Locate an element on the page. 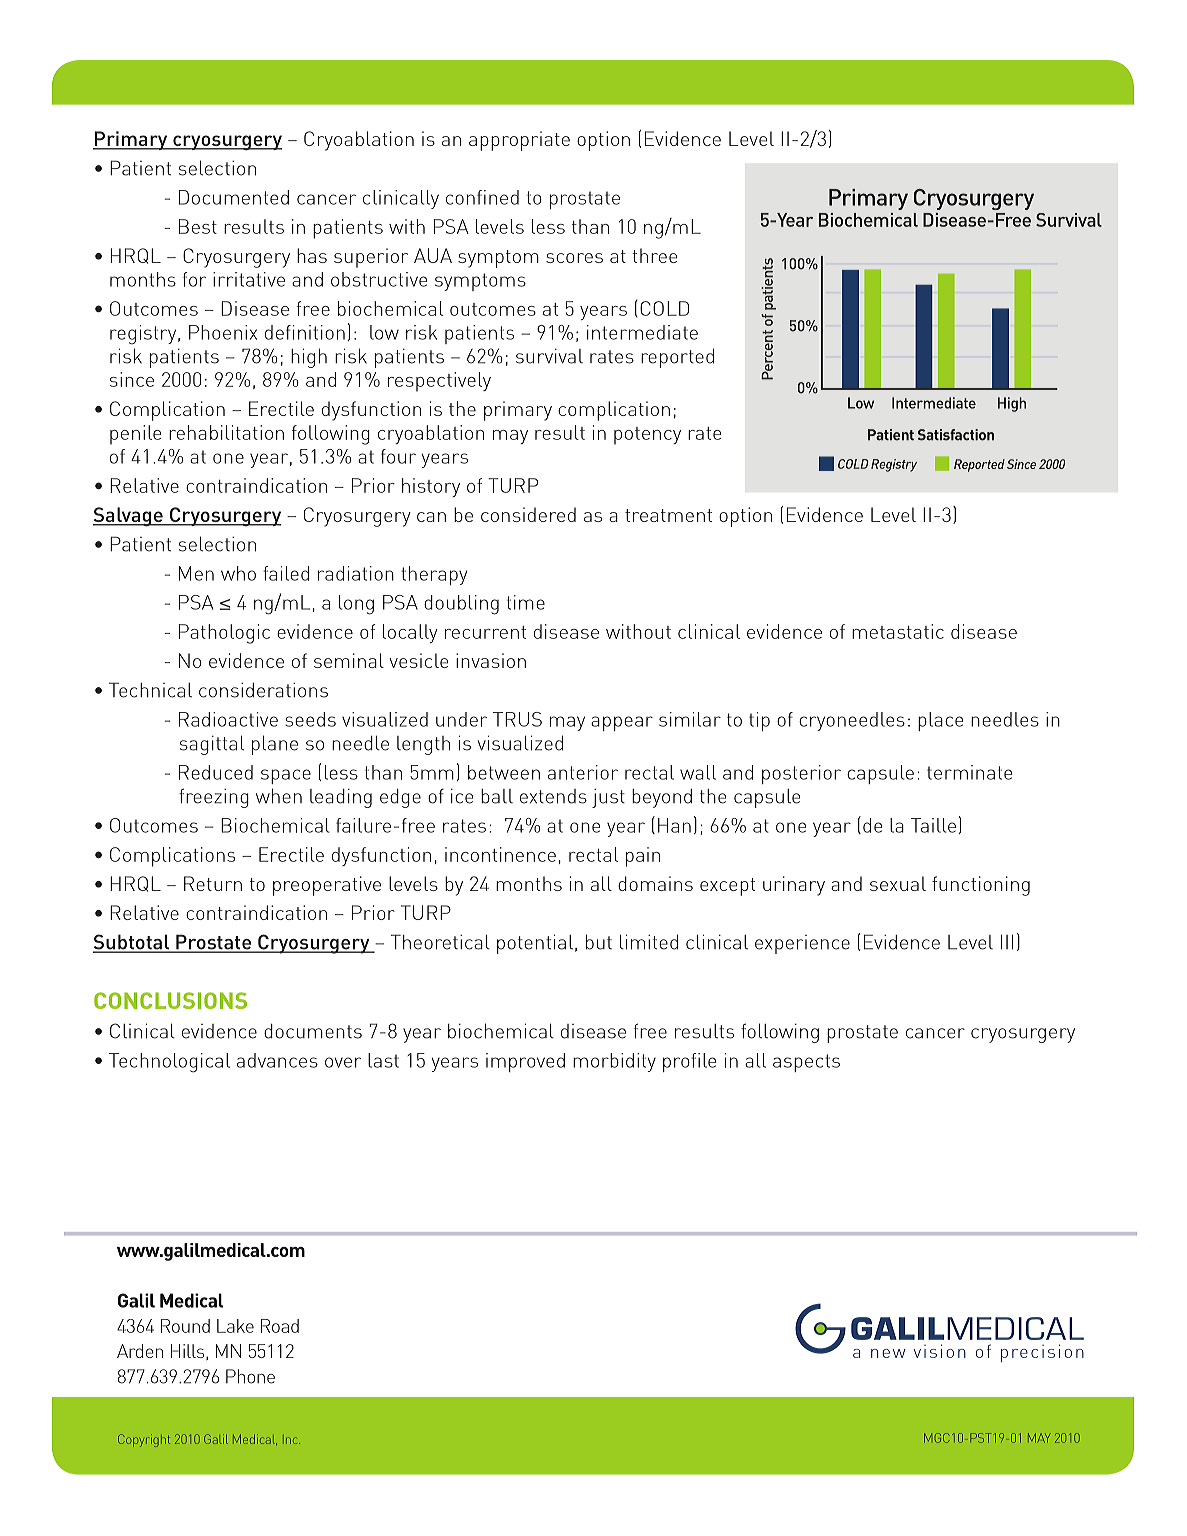 The width and height of the page is (1187, 1536). Road is located at coordinates (280, 1326).
